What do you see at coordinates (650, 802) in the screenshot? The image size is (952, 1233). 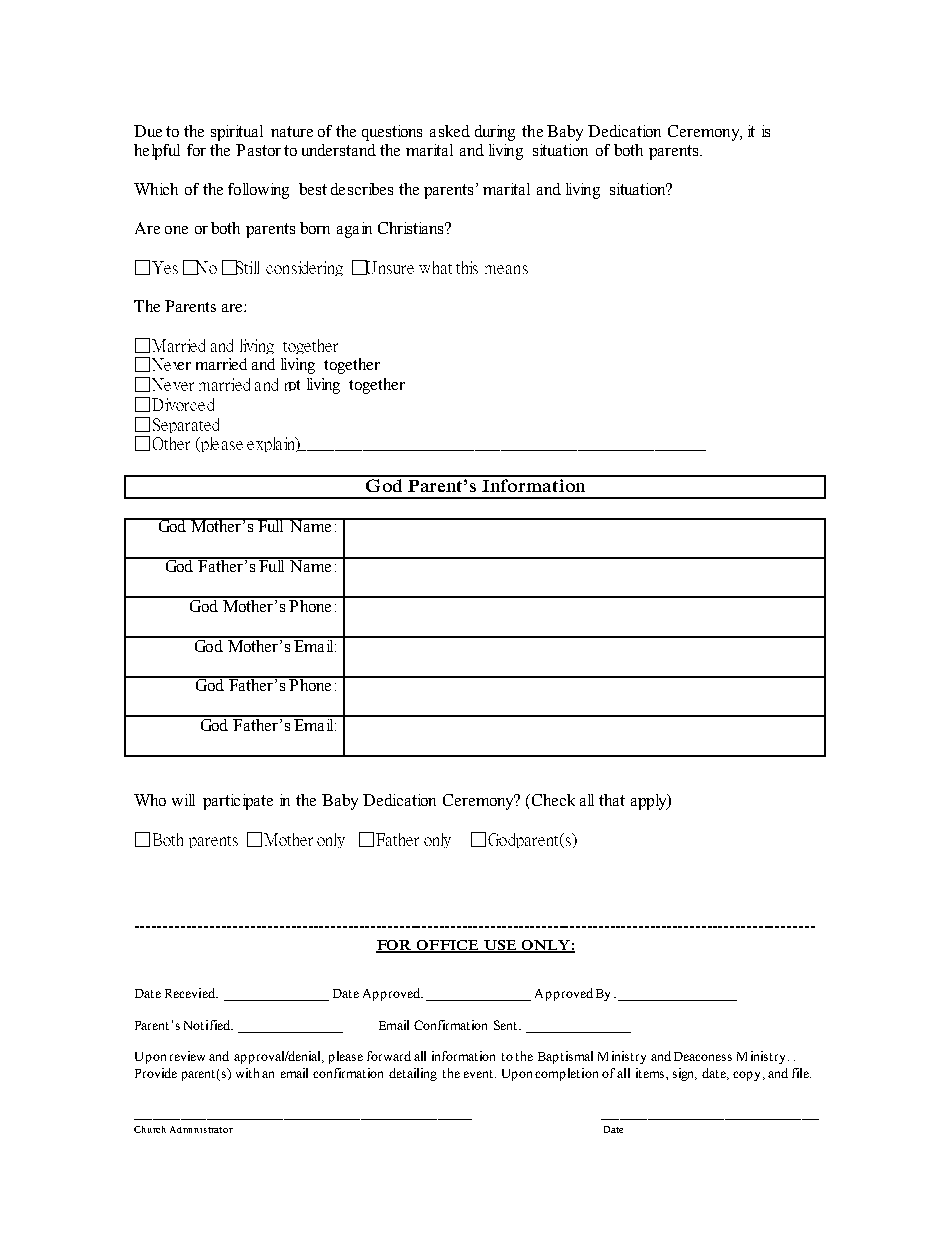 I see `apply` at bounding box center [650, 802].
